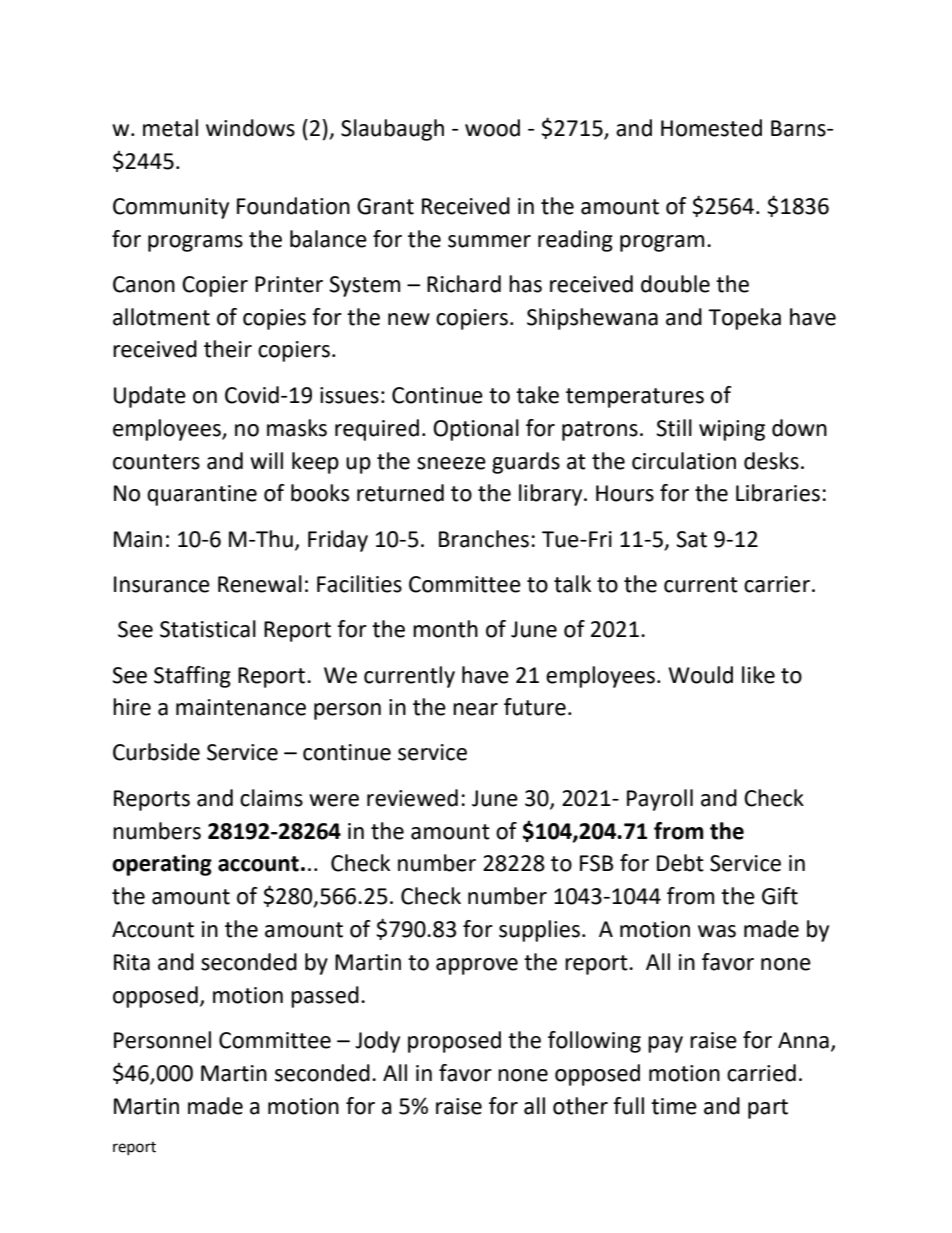 This screenshot has width=952, height=1233. What do you see at coordinates (250, 128) in the screenshot?
I see `windows` at bounding box center [250, 128].
